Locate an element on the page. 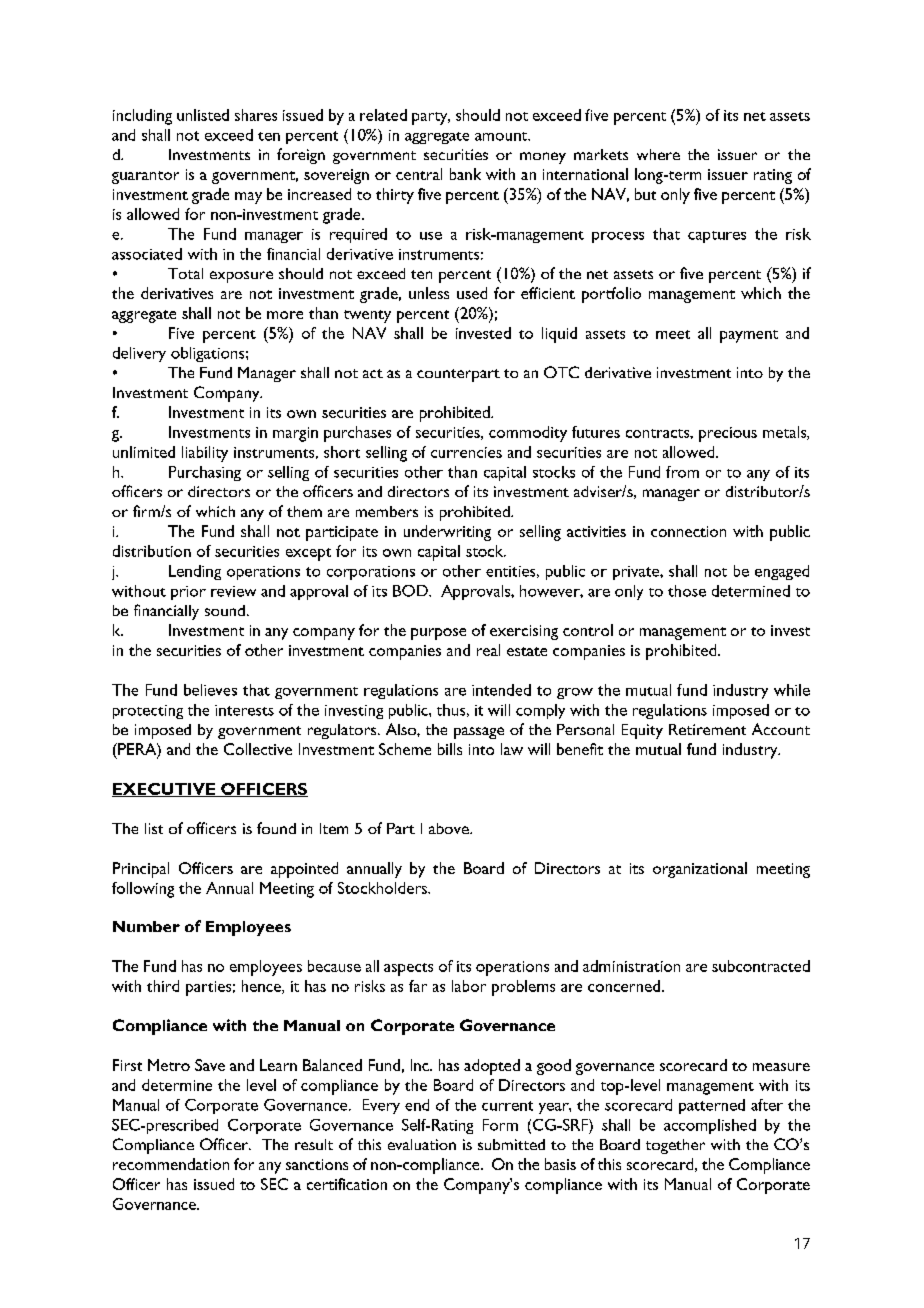 Image resolution: width=924 pixels, height=1308 pixels. recommendation is located at coordinates (171, 1164).
